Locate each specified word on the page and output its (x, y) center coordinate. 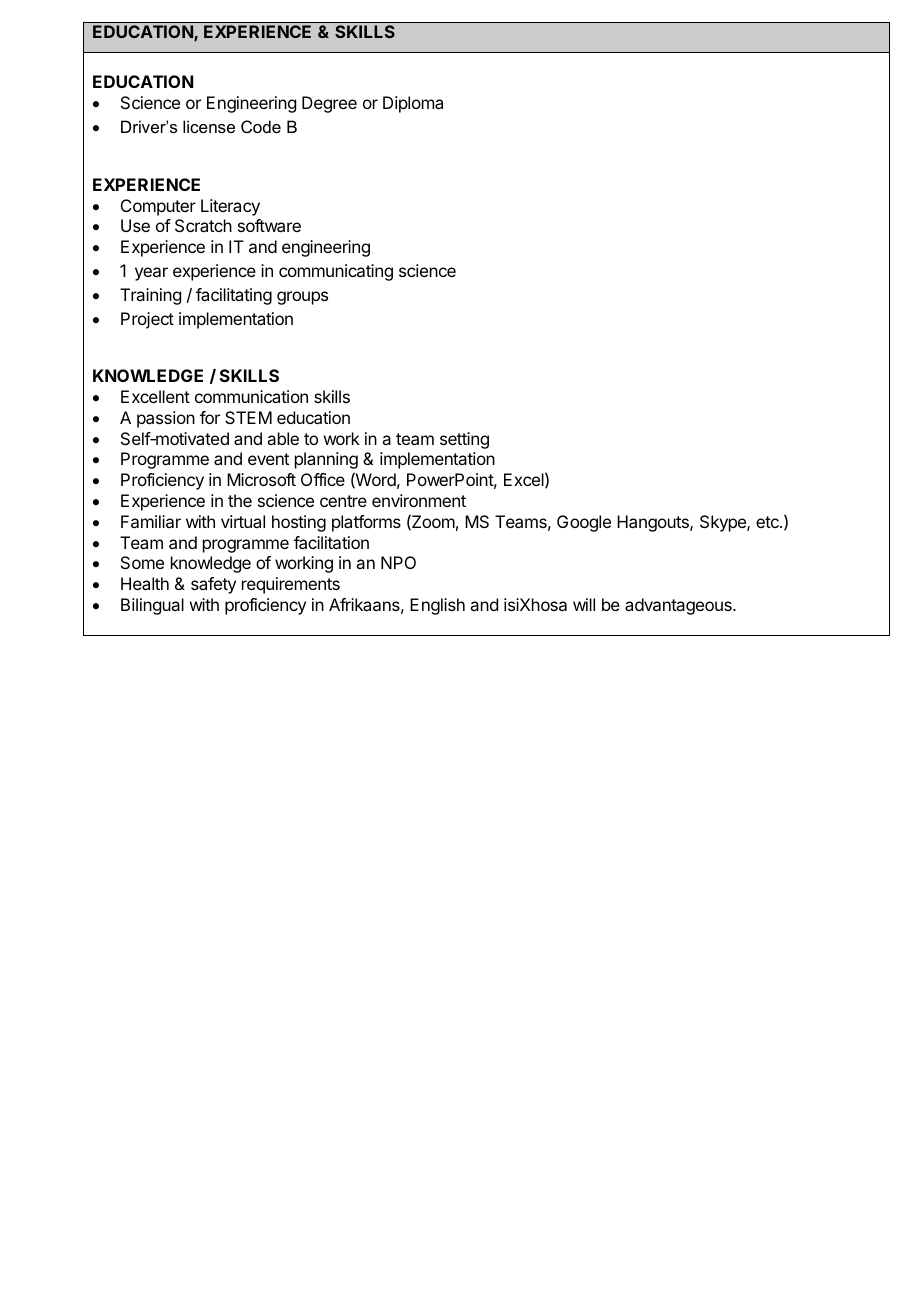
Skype (724, 523)
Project (147, 320)
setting (464, 440)
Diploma (413, 104)
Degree (329, 104)
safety (213, 585)
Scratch (203, 225)
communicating (336, 272)
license (209, 126)
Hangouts (654, 523)
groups (302, 298)
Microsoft (261, 479)
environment (419, 500)
